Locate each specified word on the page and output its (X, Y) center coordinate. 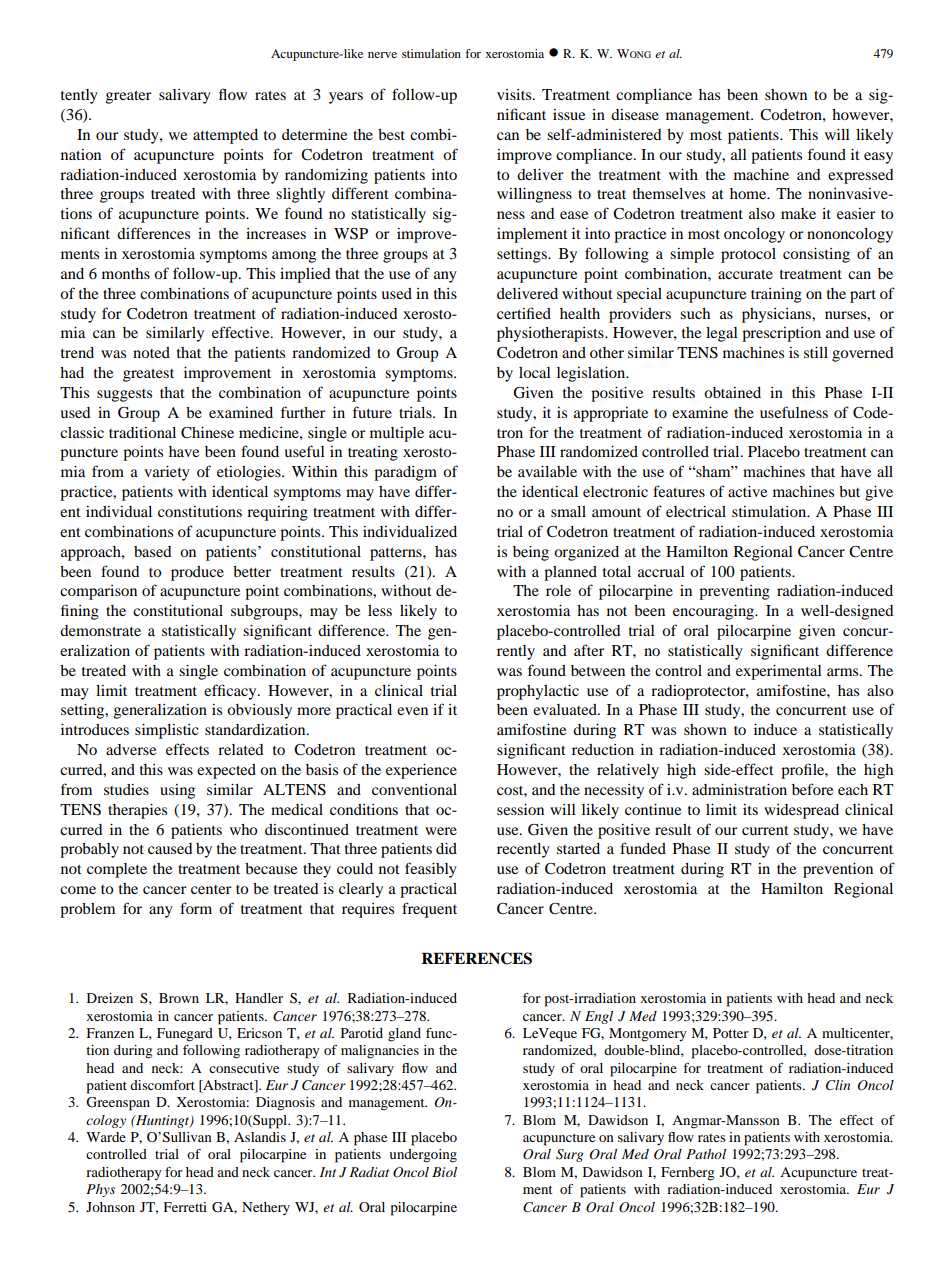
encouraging (715, 612)
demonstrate (100, 630)
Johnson (110, 1207)
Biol (444, 1172)
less (380, 610)
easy (878, 158)
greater (129, 97)
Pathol (706, 1154)
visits (515, 94)
